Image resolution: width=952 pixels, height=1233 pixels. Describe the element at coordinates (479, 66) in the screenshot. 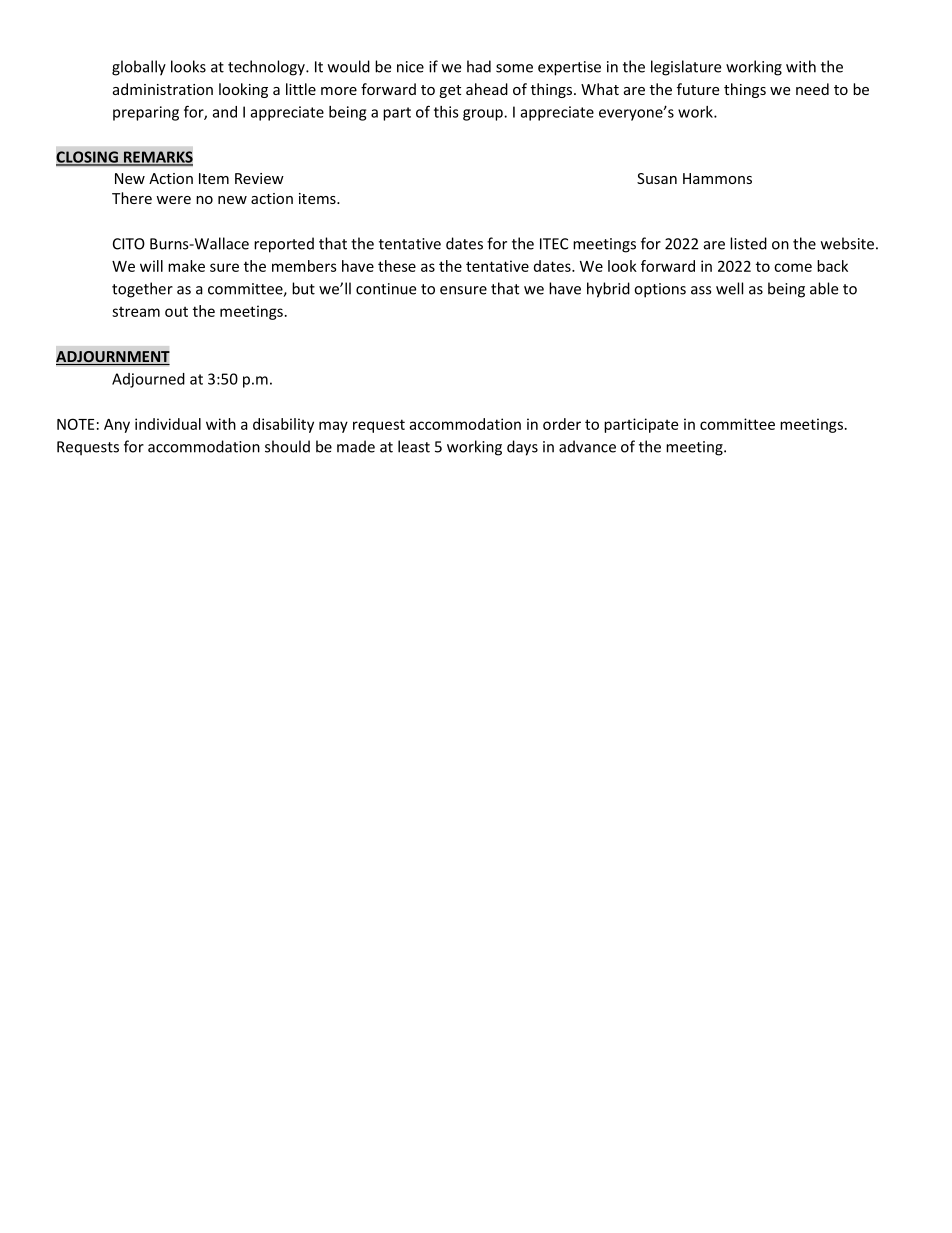

I see `had` at that location.
